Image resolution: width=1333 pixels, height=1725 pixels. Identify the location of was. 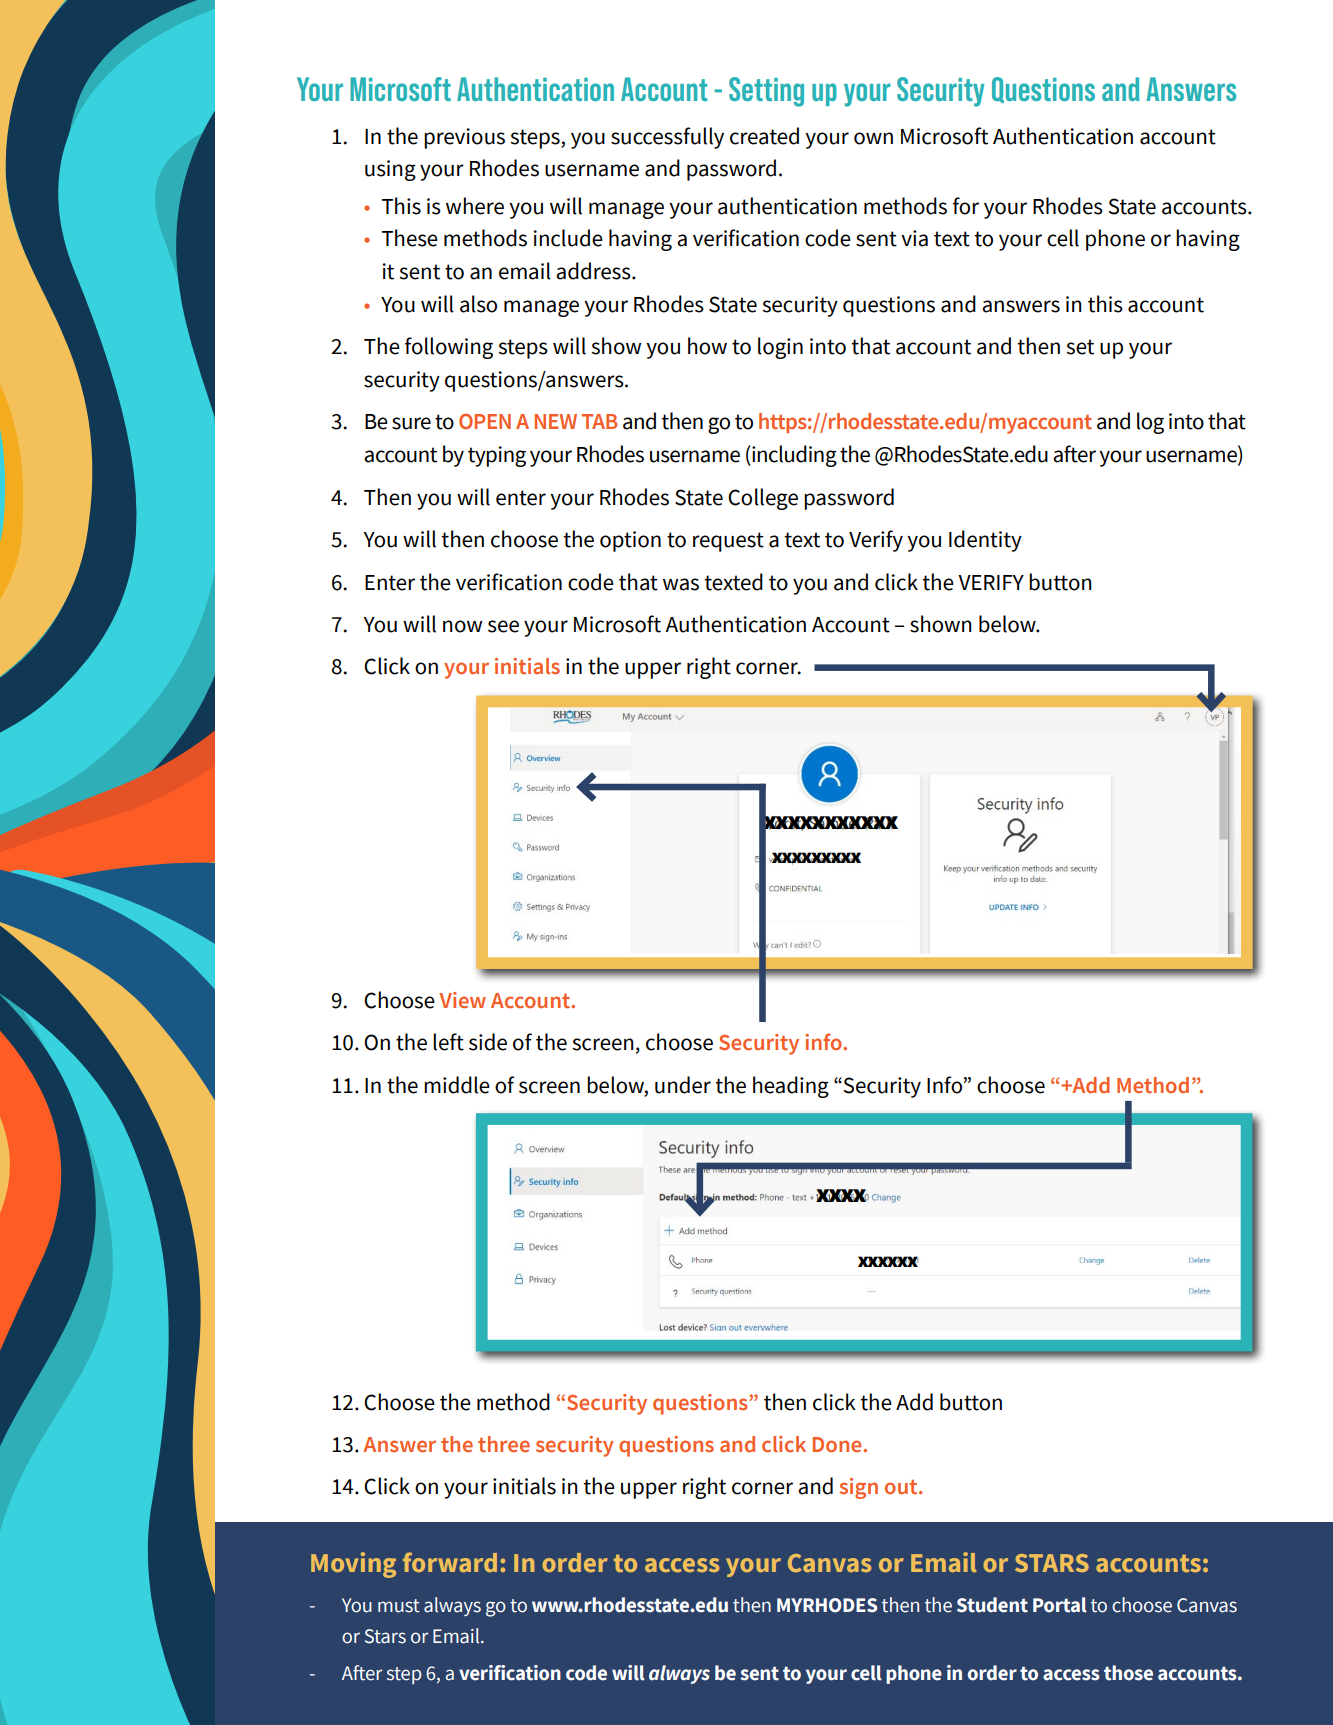
(681, 584).
